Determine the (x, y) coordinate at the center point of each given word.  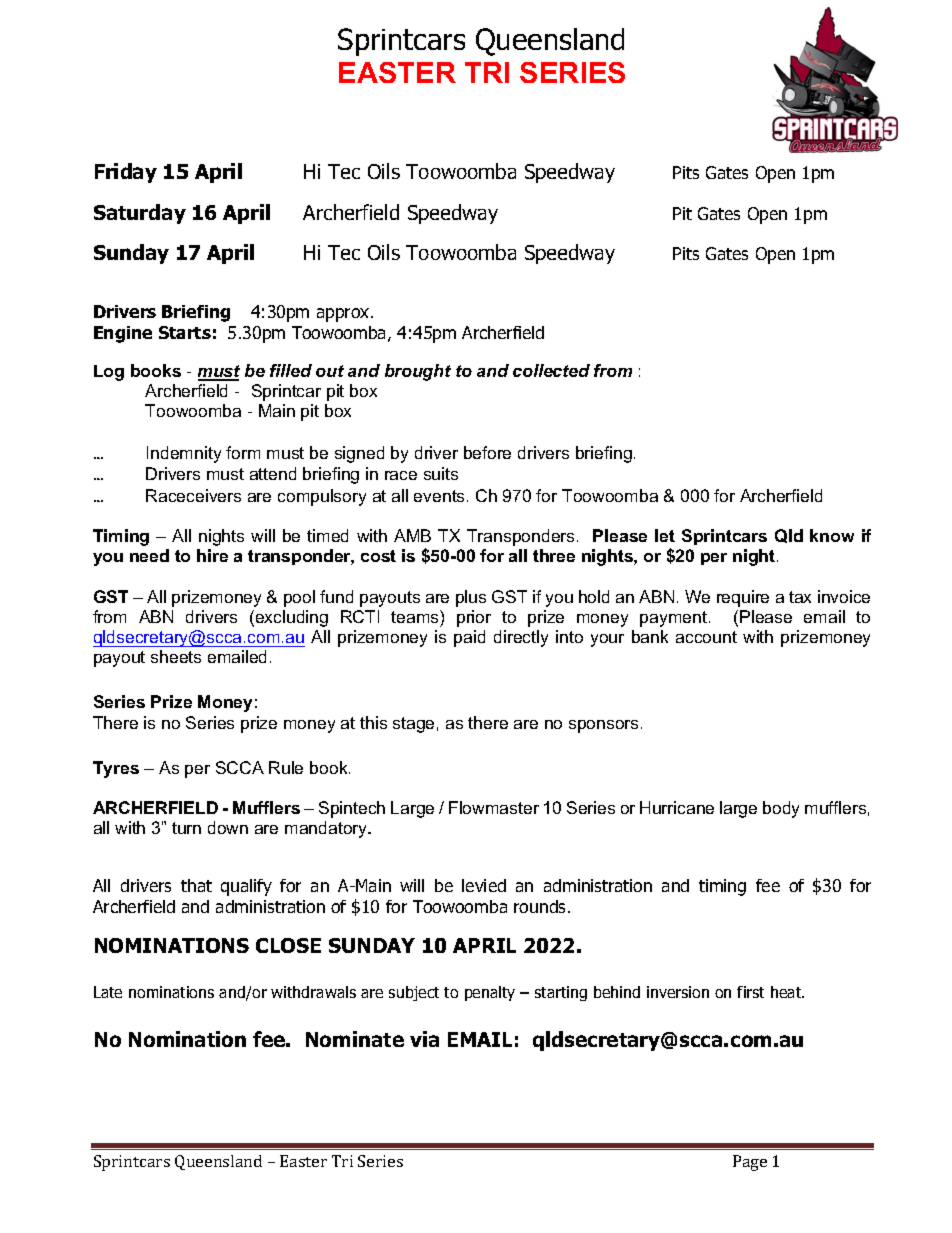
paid (469, 638)
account (706, 637)
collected (551, 370)
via (424, 1039)
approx (344, 315)
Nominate (355, 1039)
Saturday (140, 214)
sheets (176, 656)
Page (750, 1163)
